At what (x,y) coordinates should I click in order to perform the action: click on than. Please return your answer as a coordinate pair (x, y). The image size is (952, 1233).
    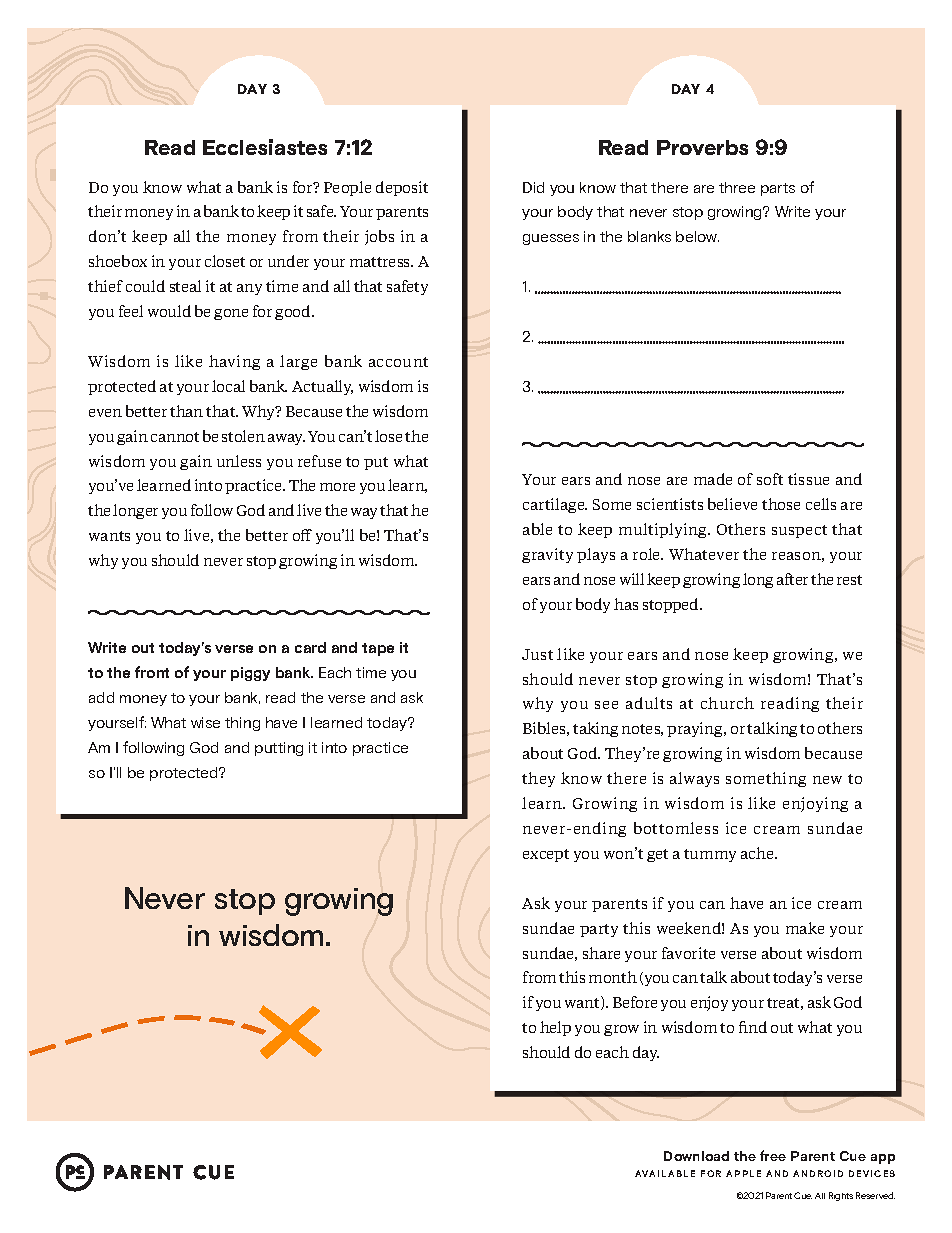
    Looking at the image, I should click on (186, 411).
